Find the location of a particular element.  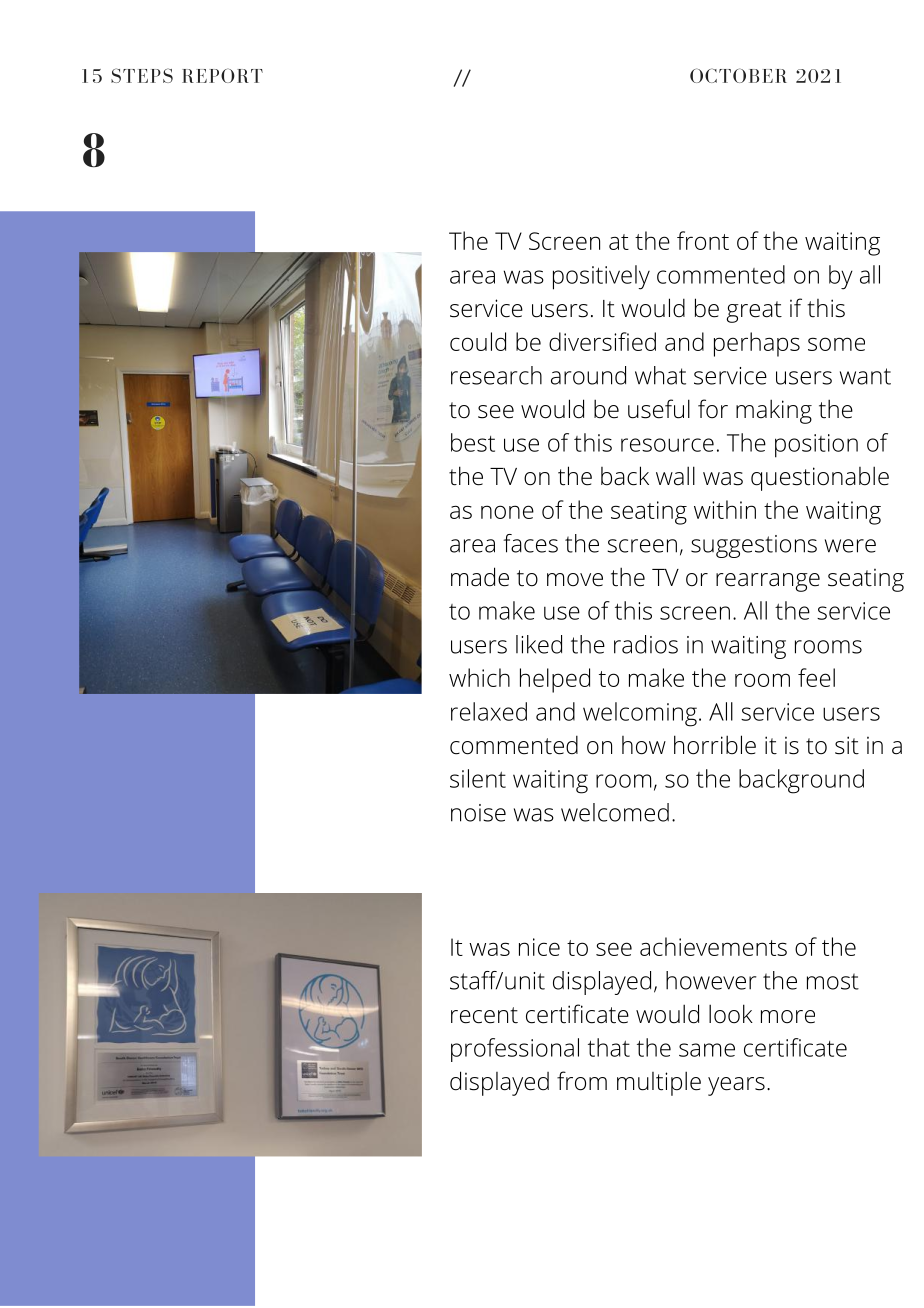

front is located at coordinates (703, 240).
